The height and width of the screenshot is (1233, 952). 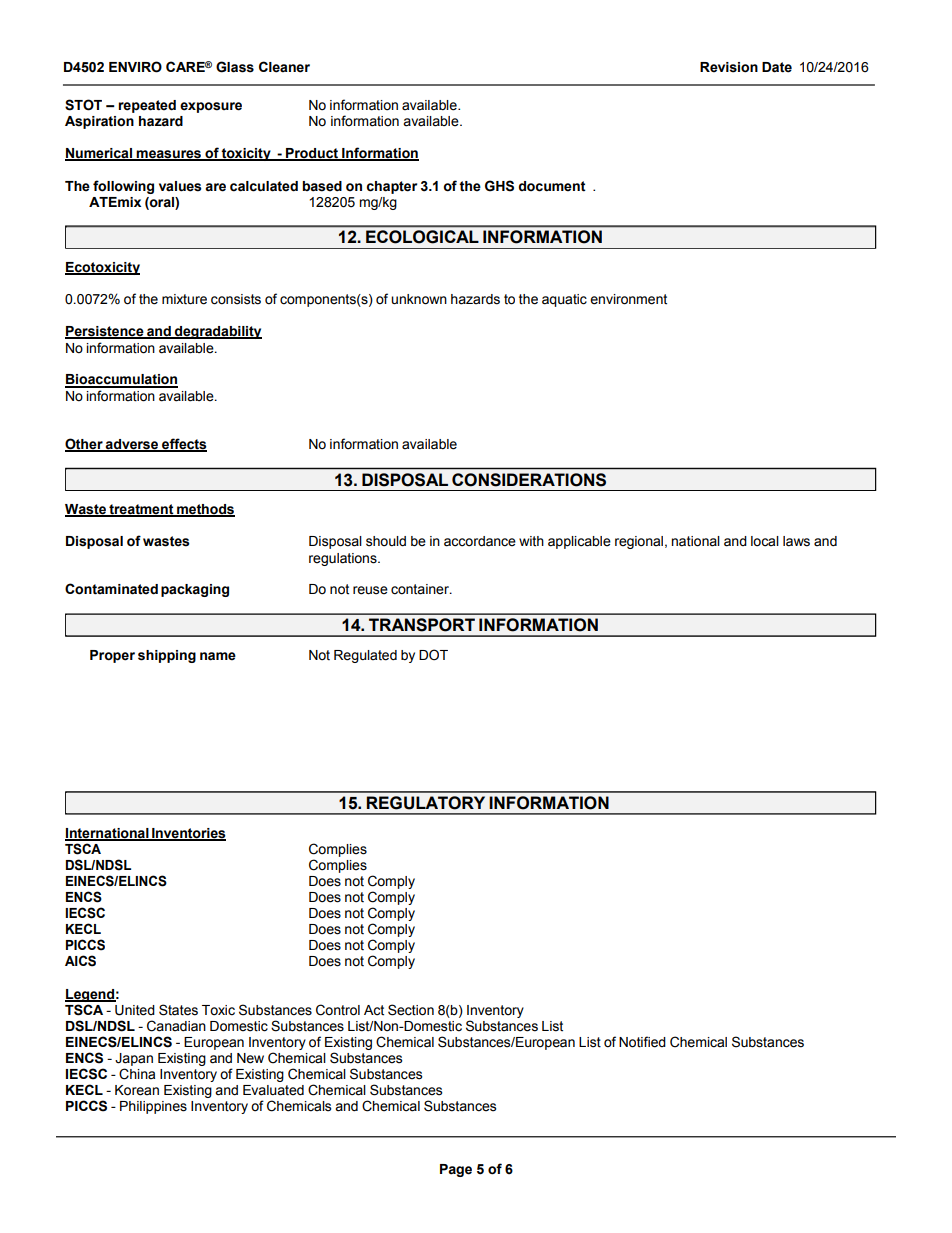 I want to click on CONSIDERATIONS, so click(x=529, y=480).
